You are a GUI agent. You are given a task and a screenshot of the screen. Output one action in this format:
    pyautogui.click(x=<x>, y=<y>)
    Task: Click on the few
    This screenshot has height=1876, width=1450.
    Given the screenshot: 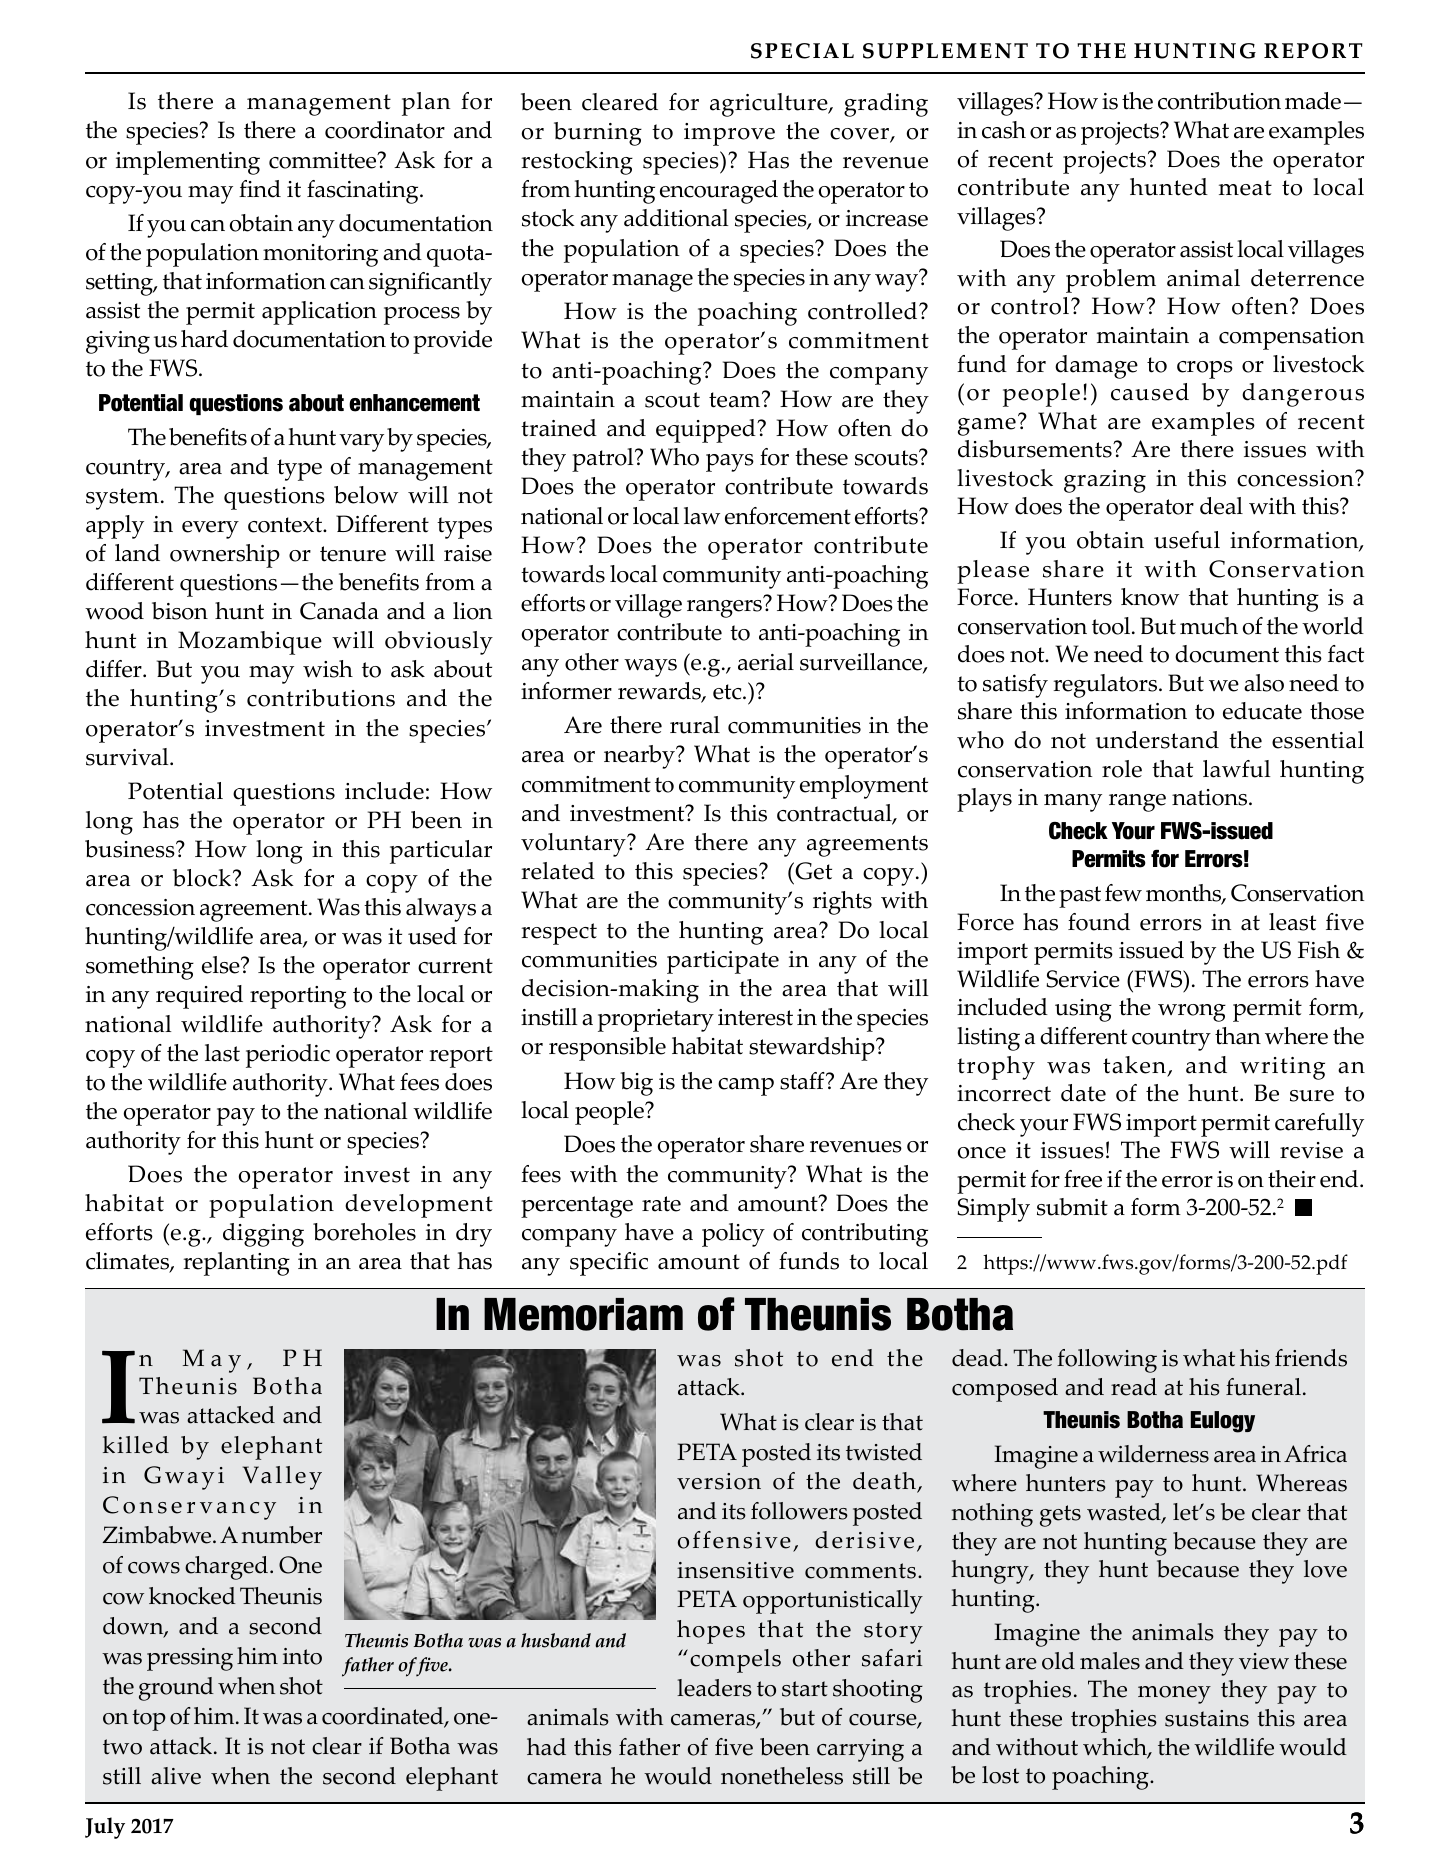 What is the action you would take?
    pyautogui.click(x=1123, y=893)
